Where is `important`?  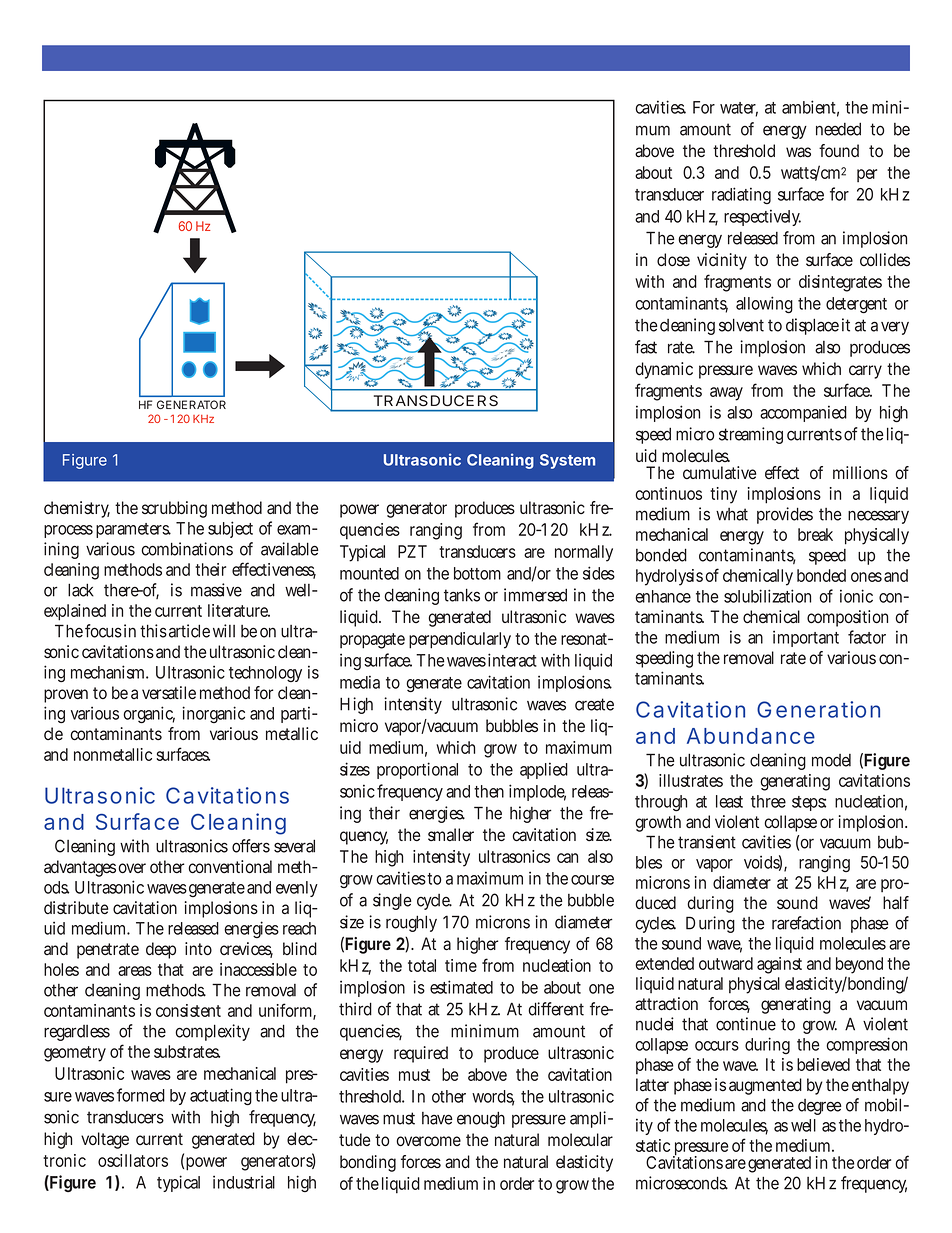 important is located at coordinates (806, 638).
